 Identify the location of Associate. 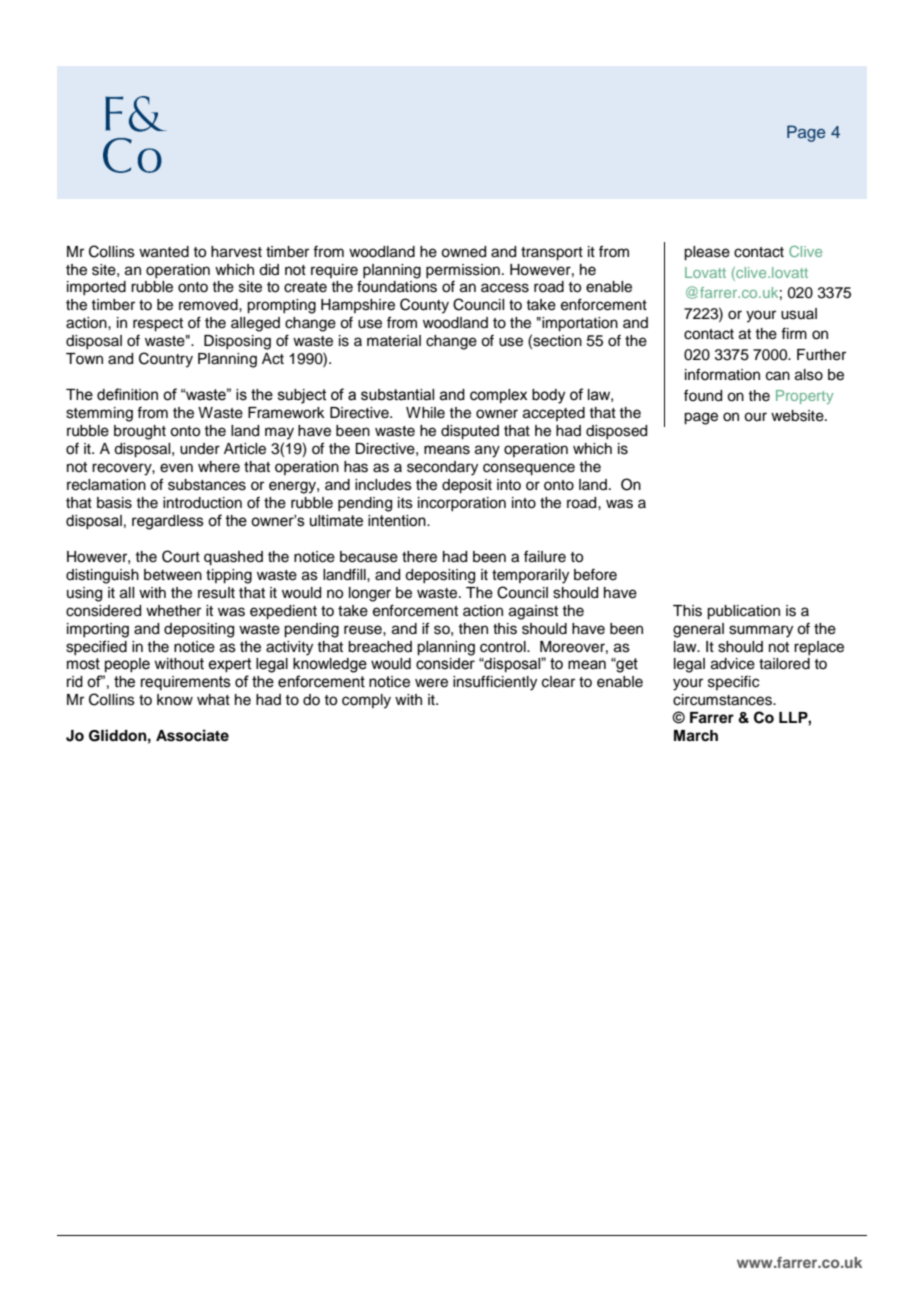
(192, 735).
